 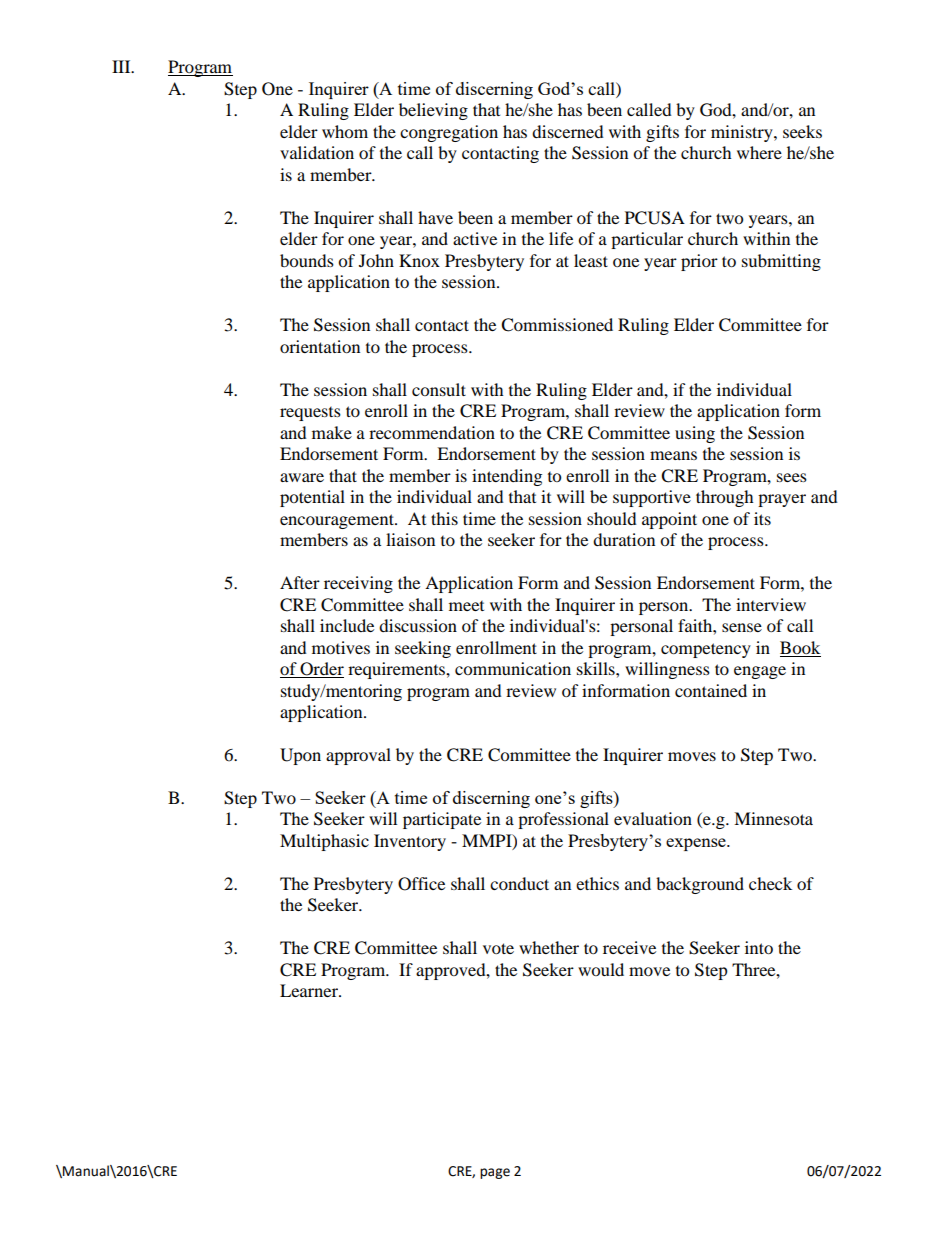 What do you see at coordinates (743, 133) in the page?
I see `ministry` at bounding box center [743, 133].
